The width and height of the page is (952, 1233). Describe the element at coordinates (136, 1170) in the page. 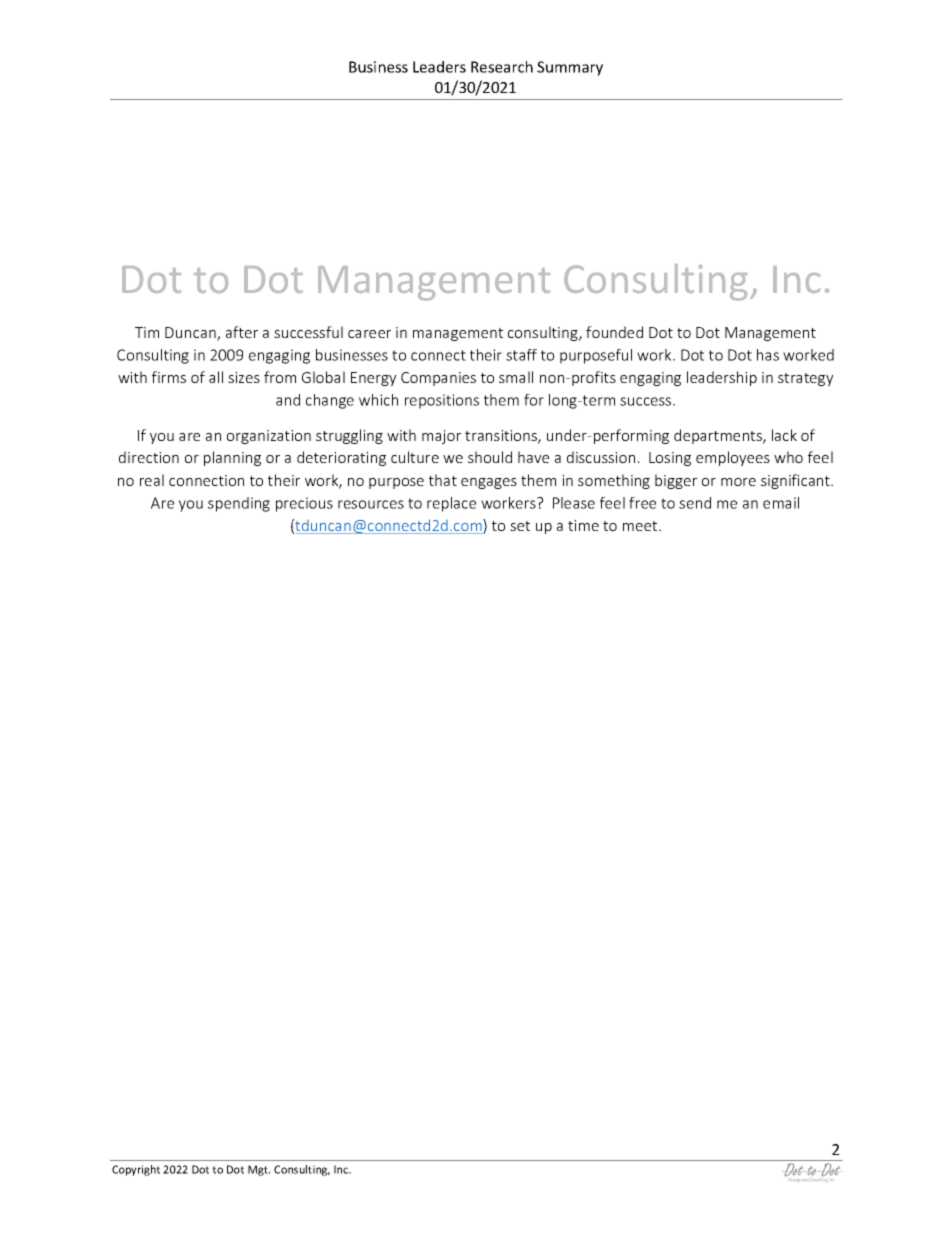

I see `Copyright` at that location.
